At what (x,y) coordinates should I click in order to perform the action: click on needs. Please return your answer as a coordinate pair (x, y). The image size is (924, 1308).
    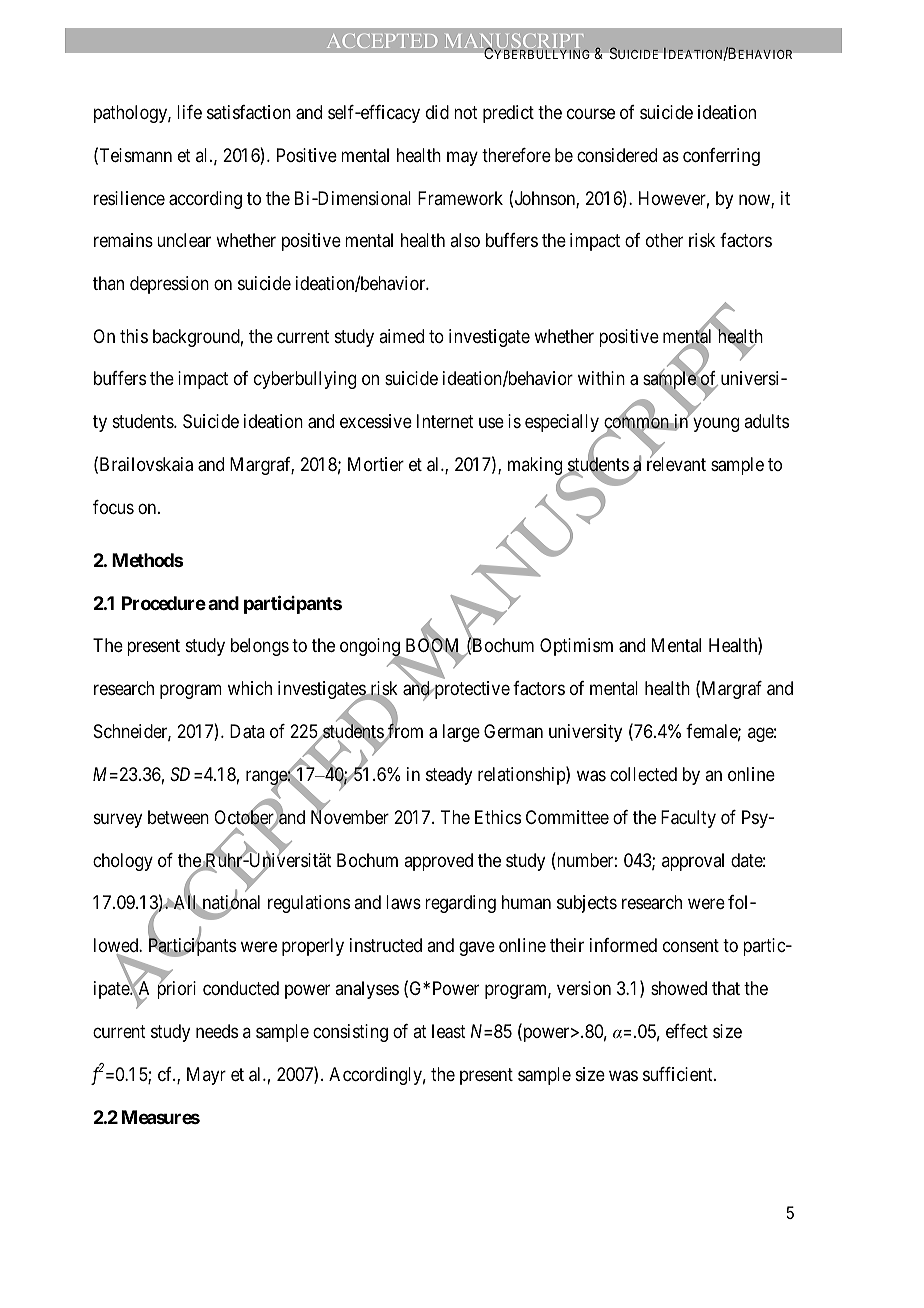
    Looking at the image, I should click on (217, 1031).
